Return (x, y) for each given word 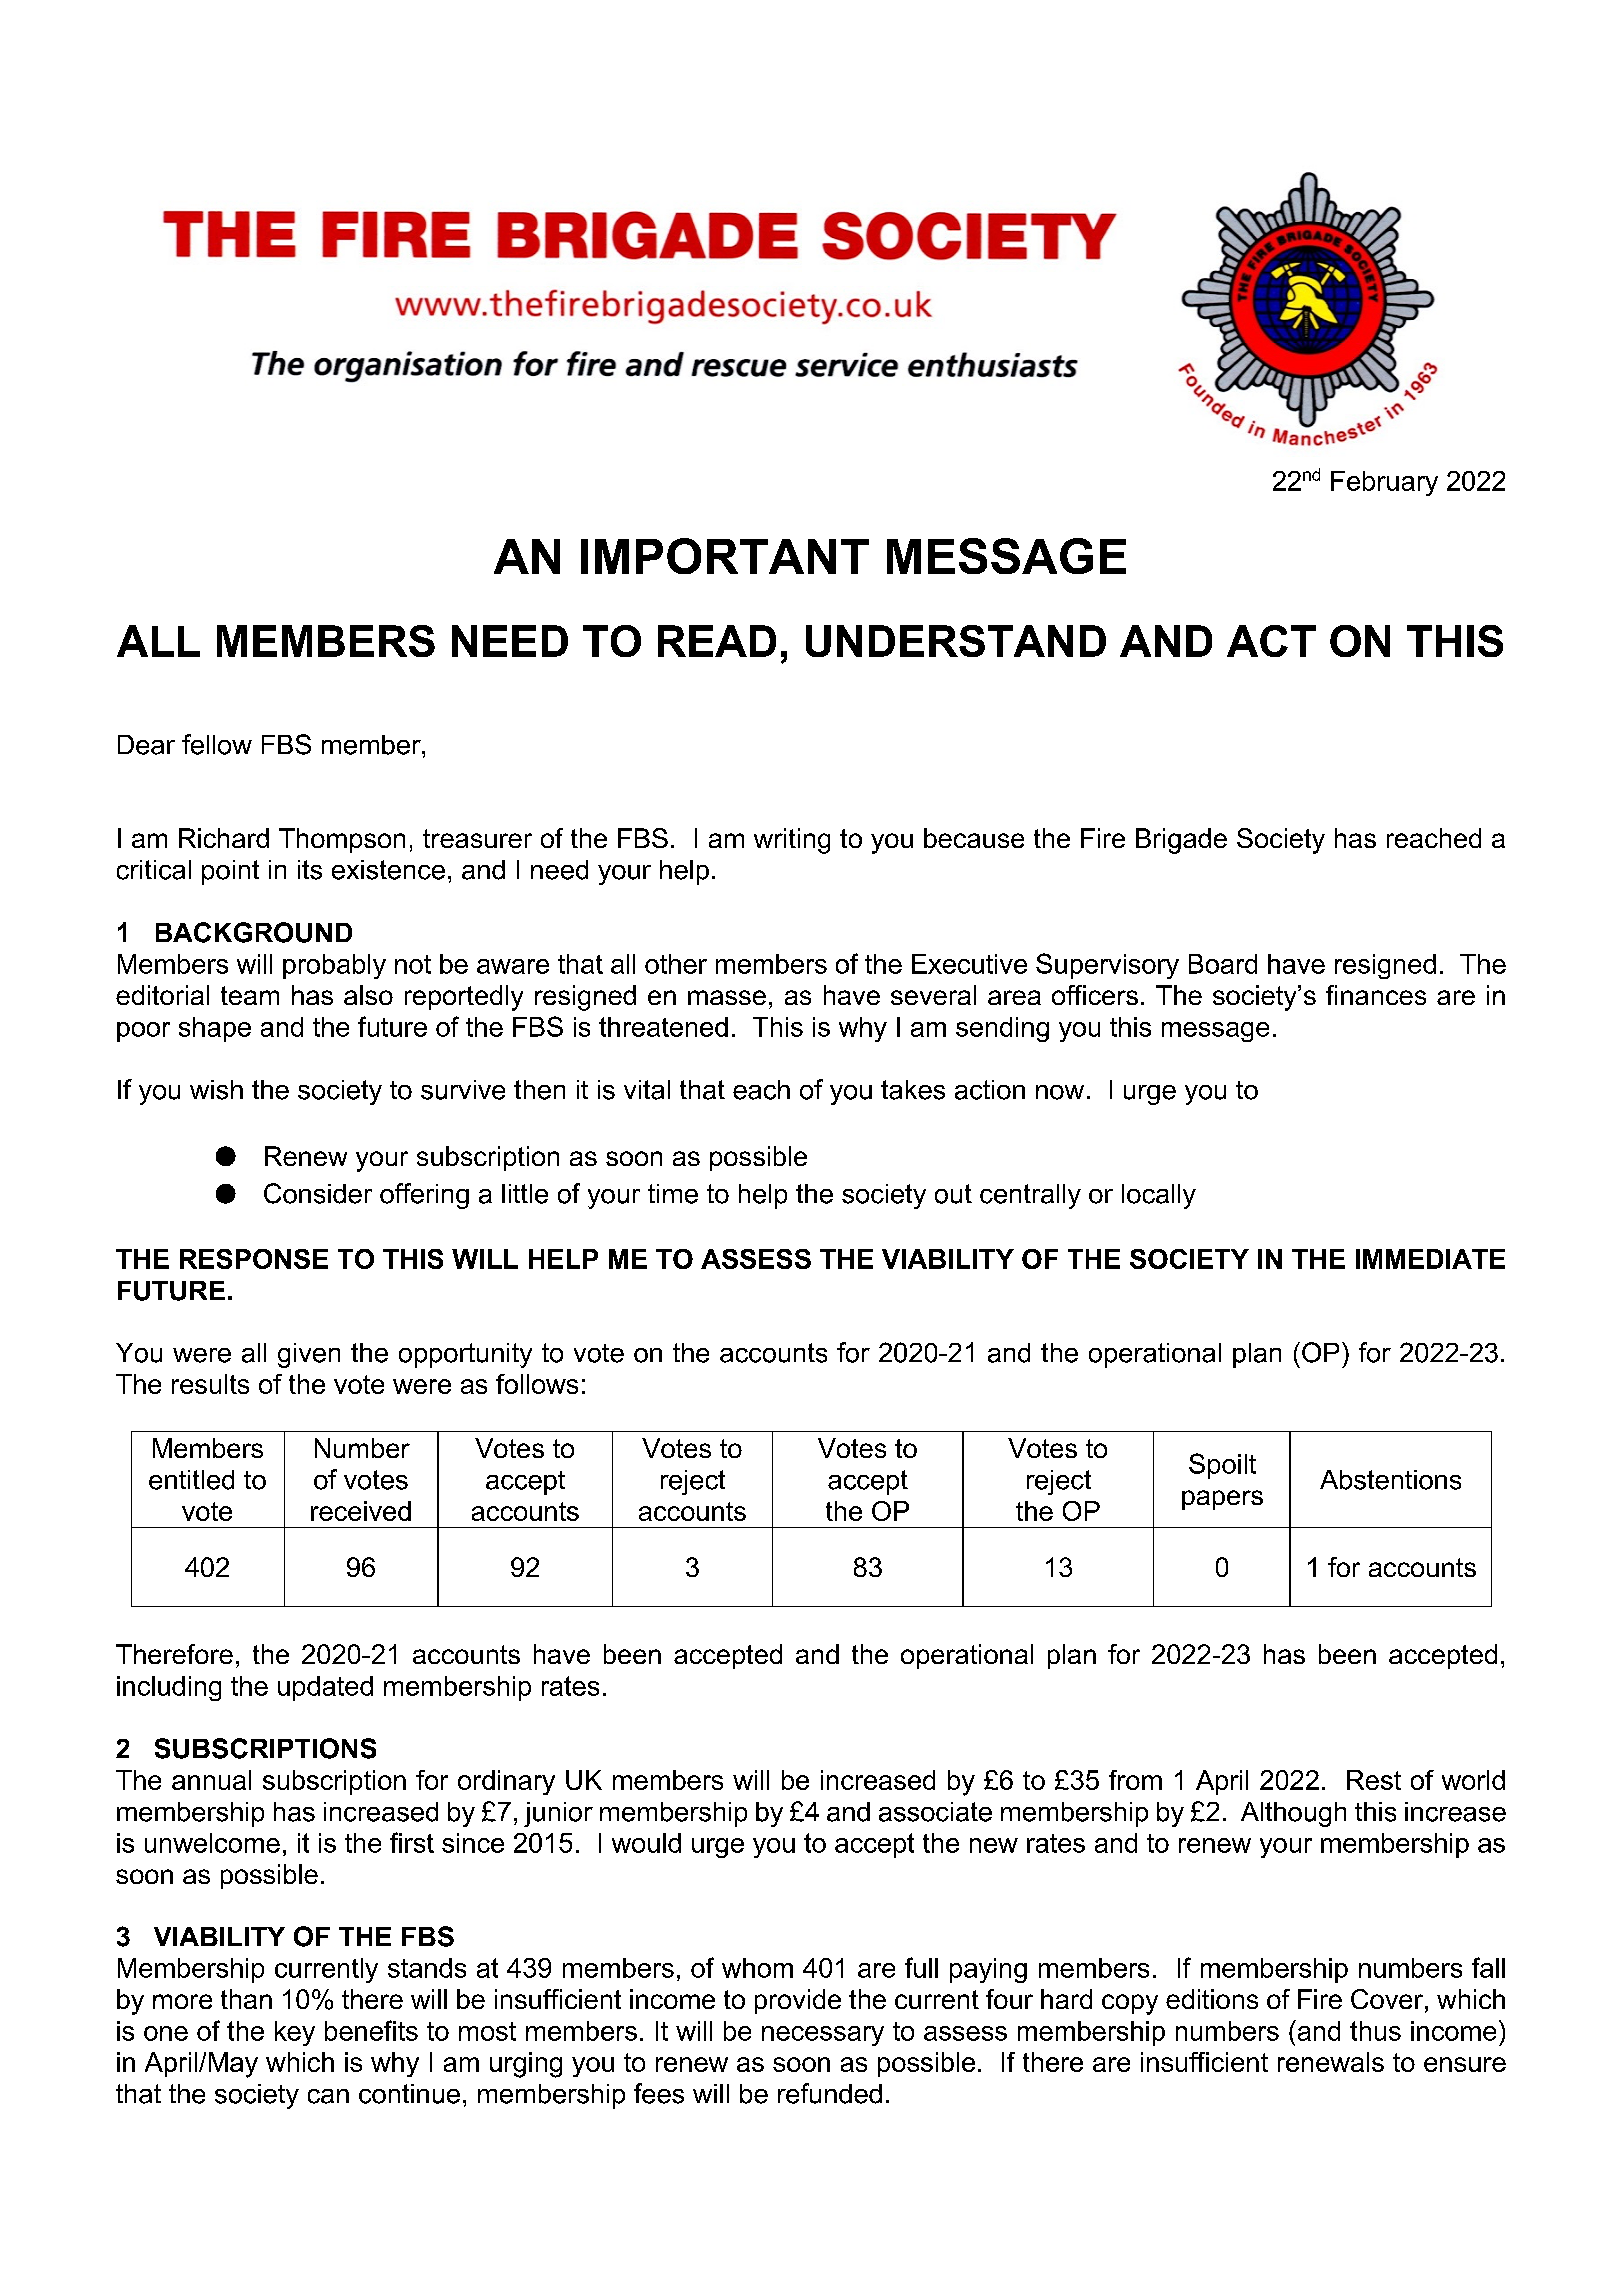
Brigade (1181, 841)
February (1384, 483)
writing (792, 841)
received (361, 1511)
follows (537, 1384)
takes (913, 1090)
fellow (217, 744)
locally (1159, 1196)
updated (325, 1688)
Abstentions (1390, 1480)
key (295, 2033)
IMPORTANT (725, 556)
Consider (318, 1193)
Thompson (342, 840)
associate (935, 1812)
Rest (1374, 1780)
